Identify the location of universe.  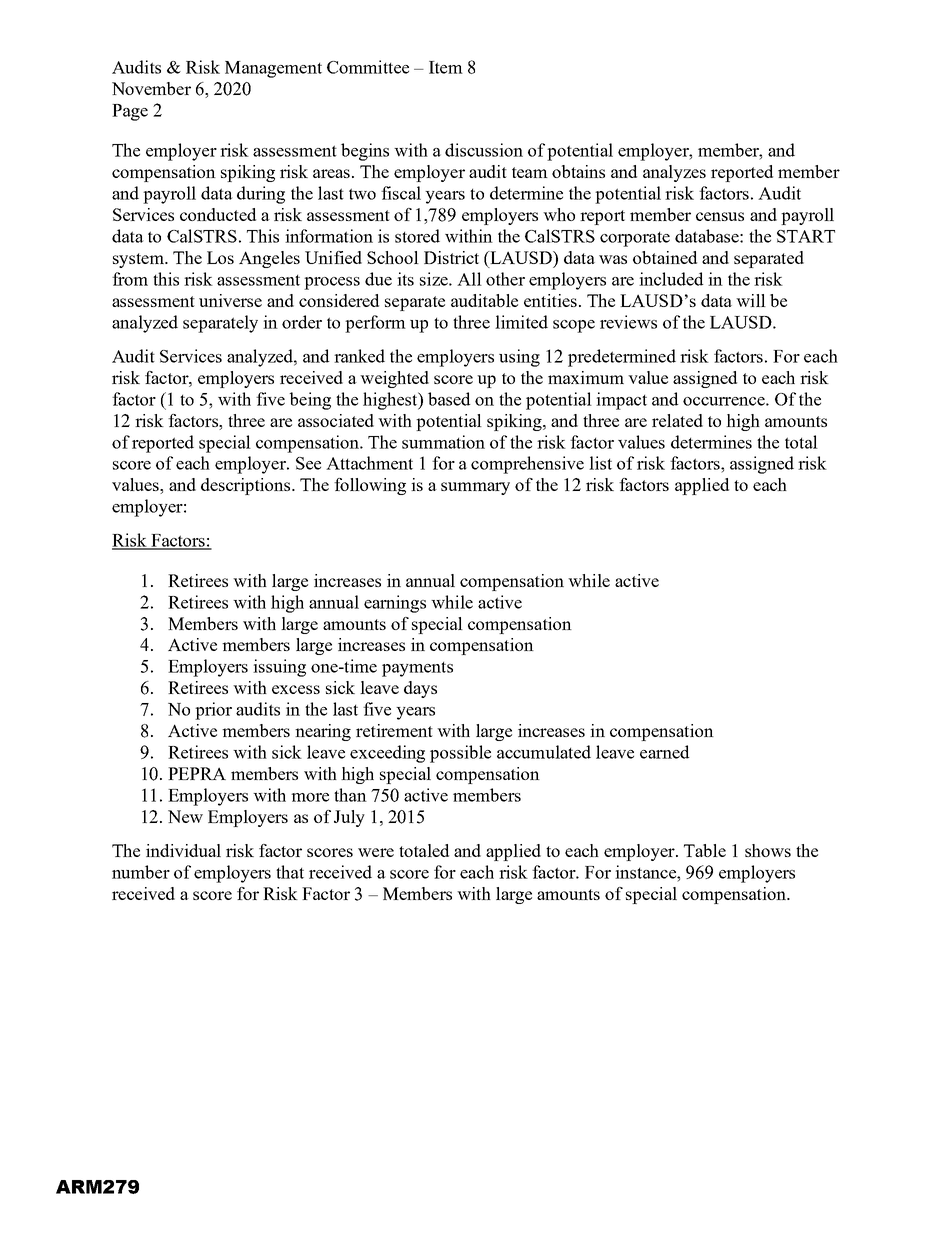
(230, 300).
